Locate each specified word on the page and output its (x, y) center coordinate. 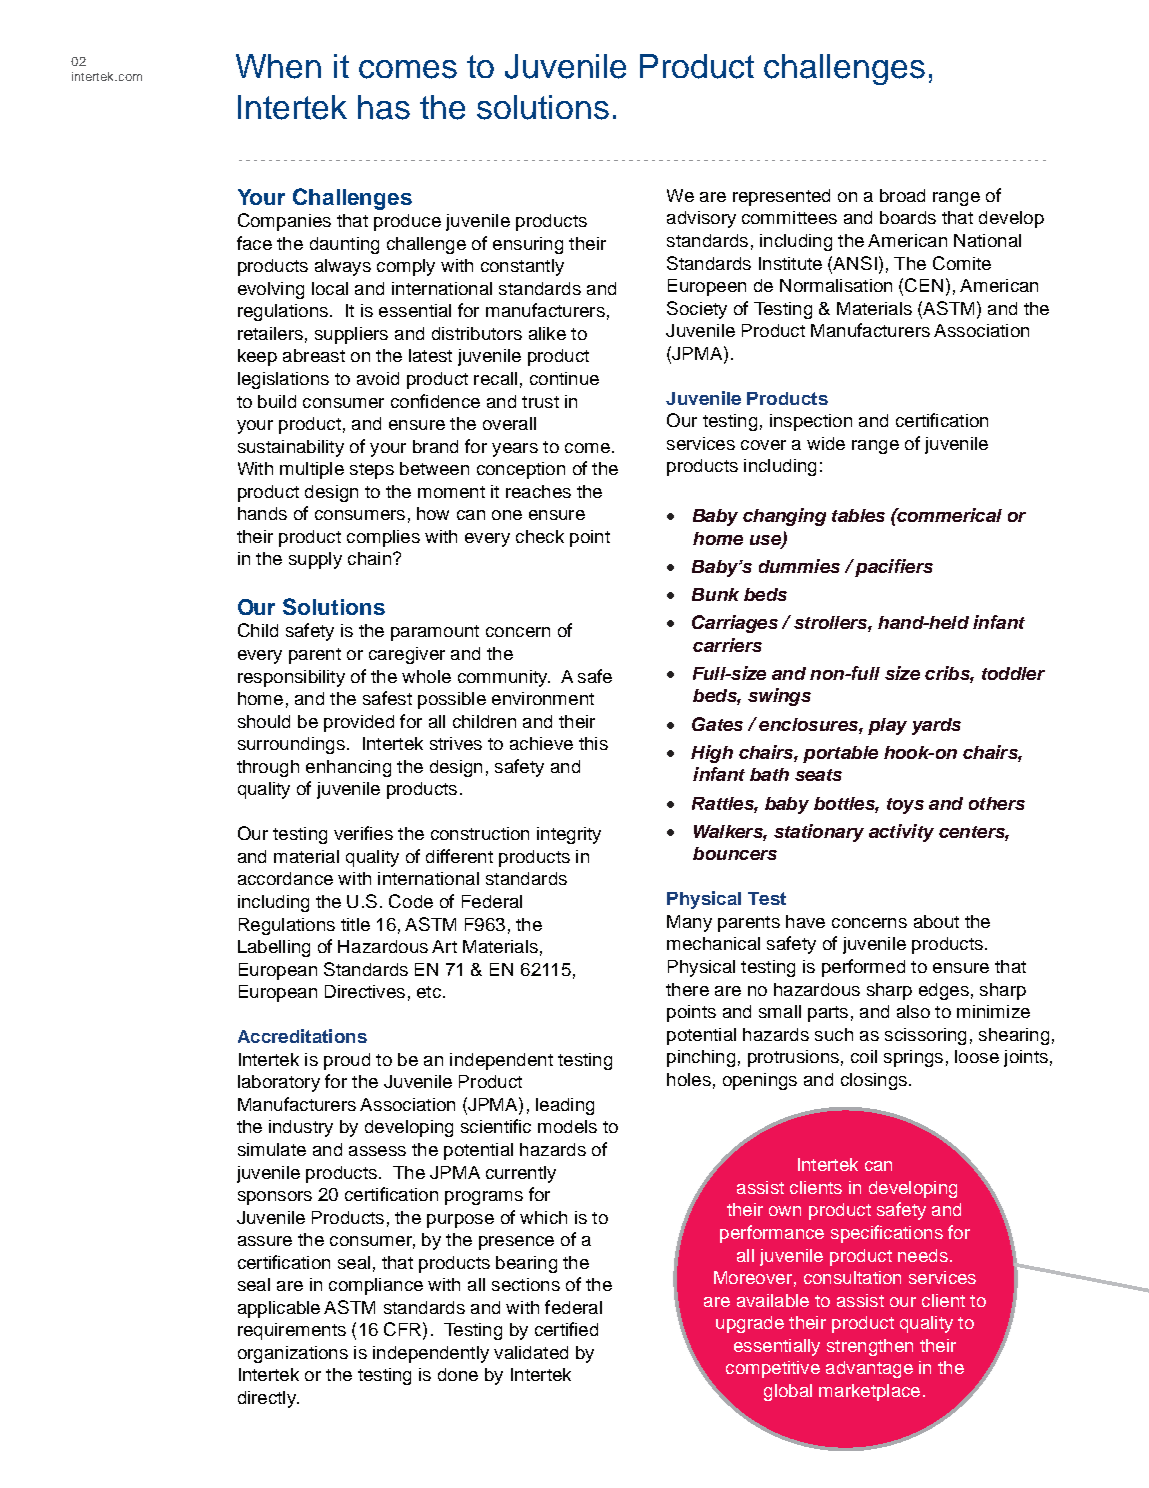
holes (689, 1079)
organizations (293, 1354)
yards (936, 726)
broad (902, 195)
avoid (378, 378)
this (593, 743)
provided (359, 723)
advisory (701, 219)
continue (564, 378)
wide (826, 443)
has (384, 107)
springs (913, 1058)
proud (347, 1061)
